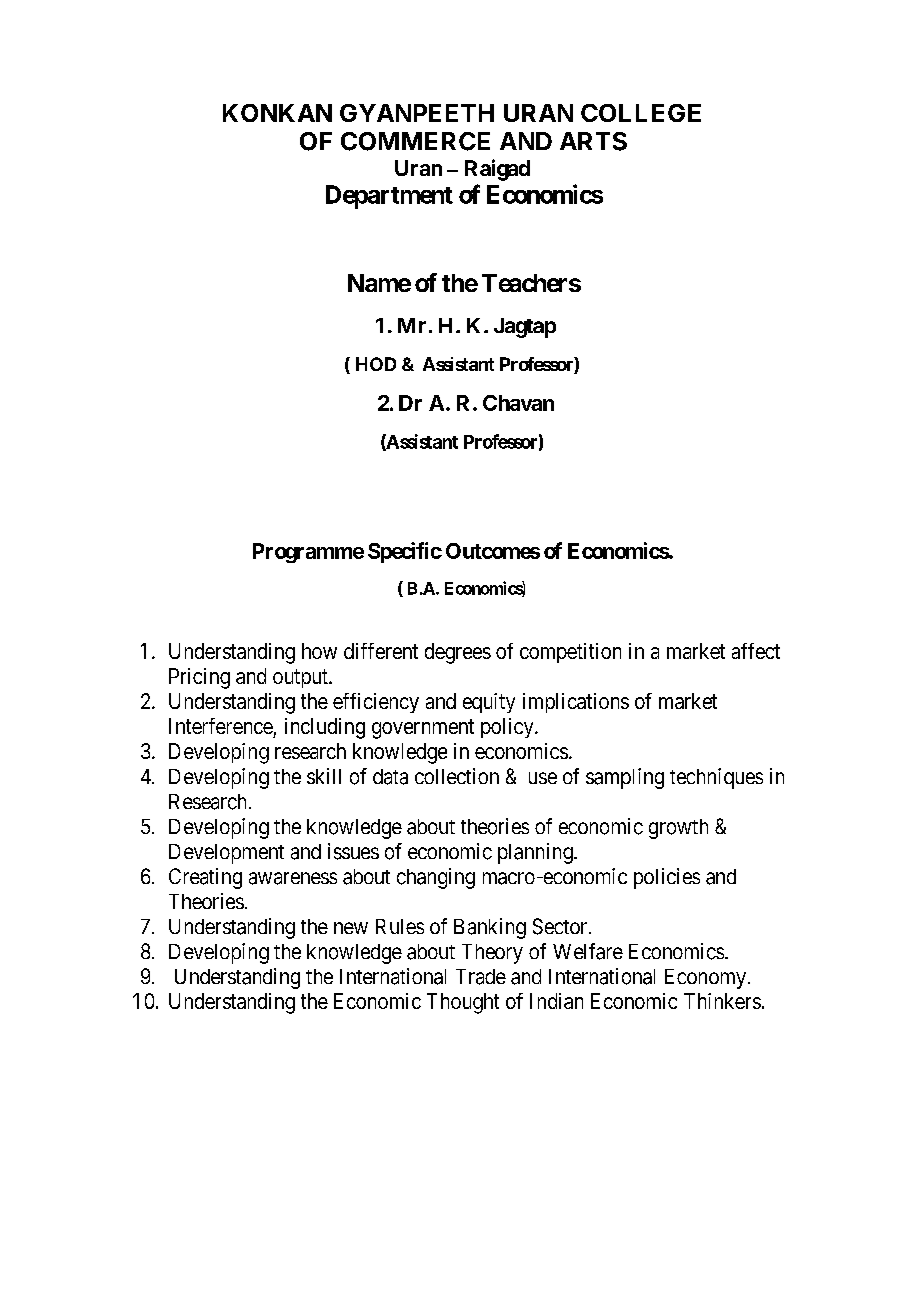 This screenshot has width=924, height=1307. I want to click on COLLEGE, so click(641, 113).
